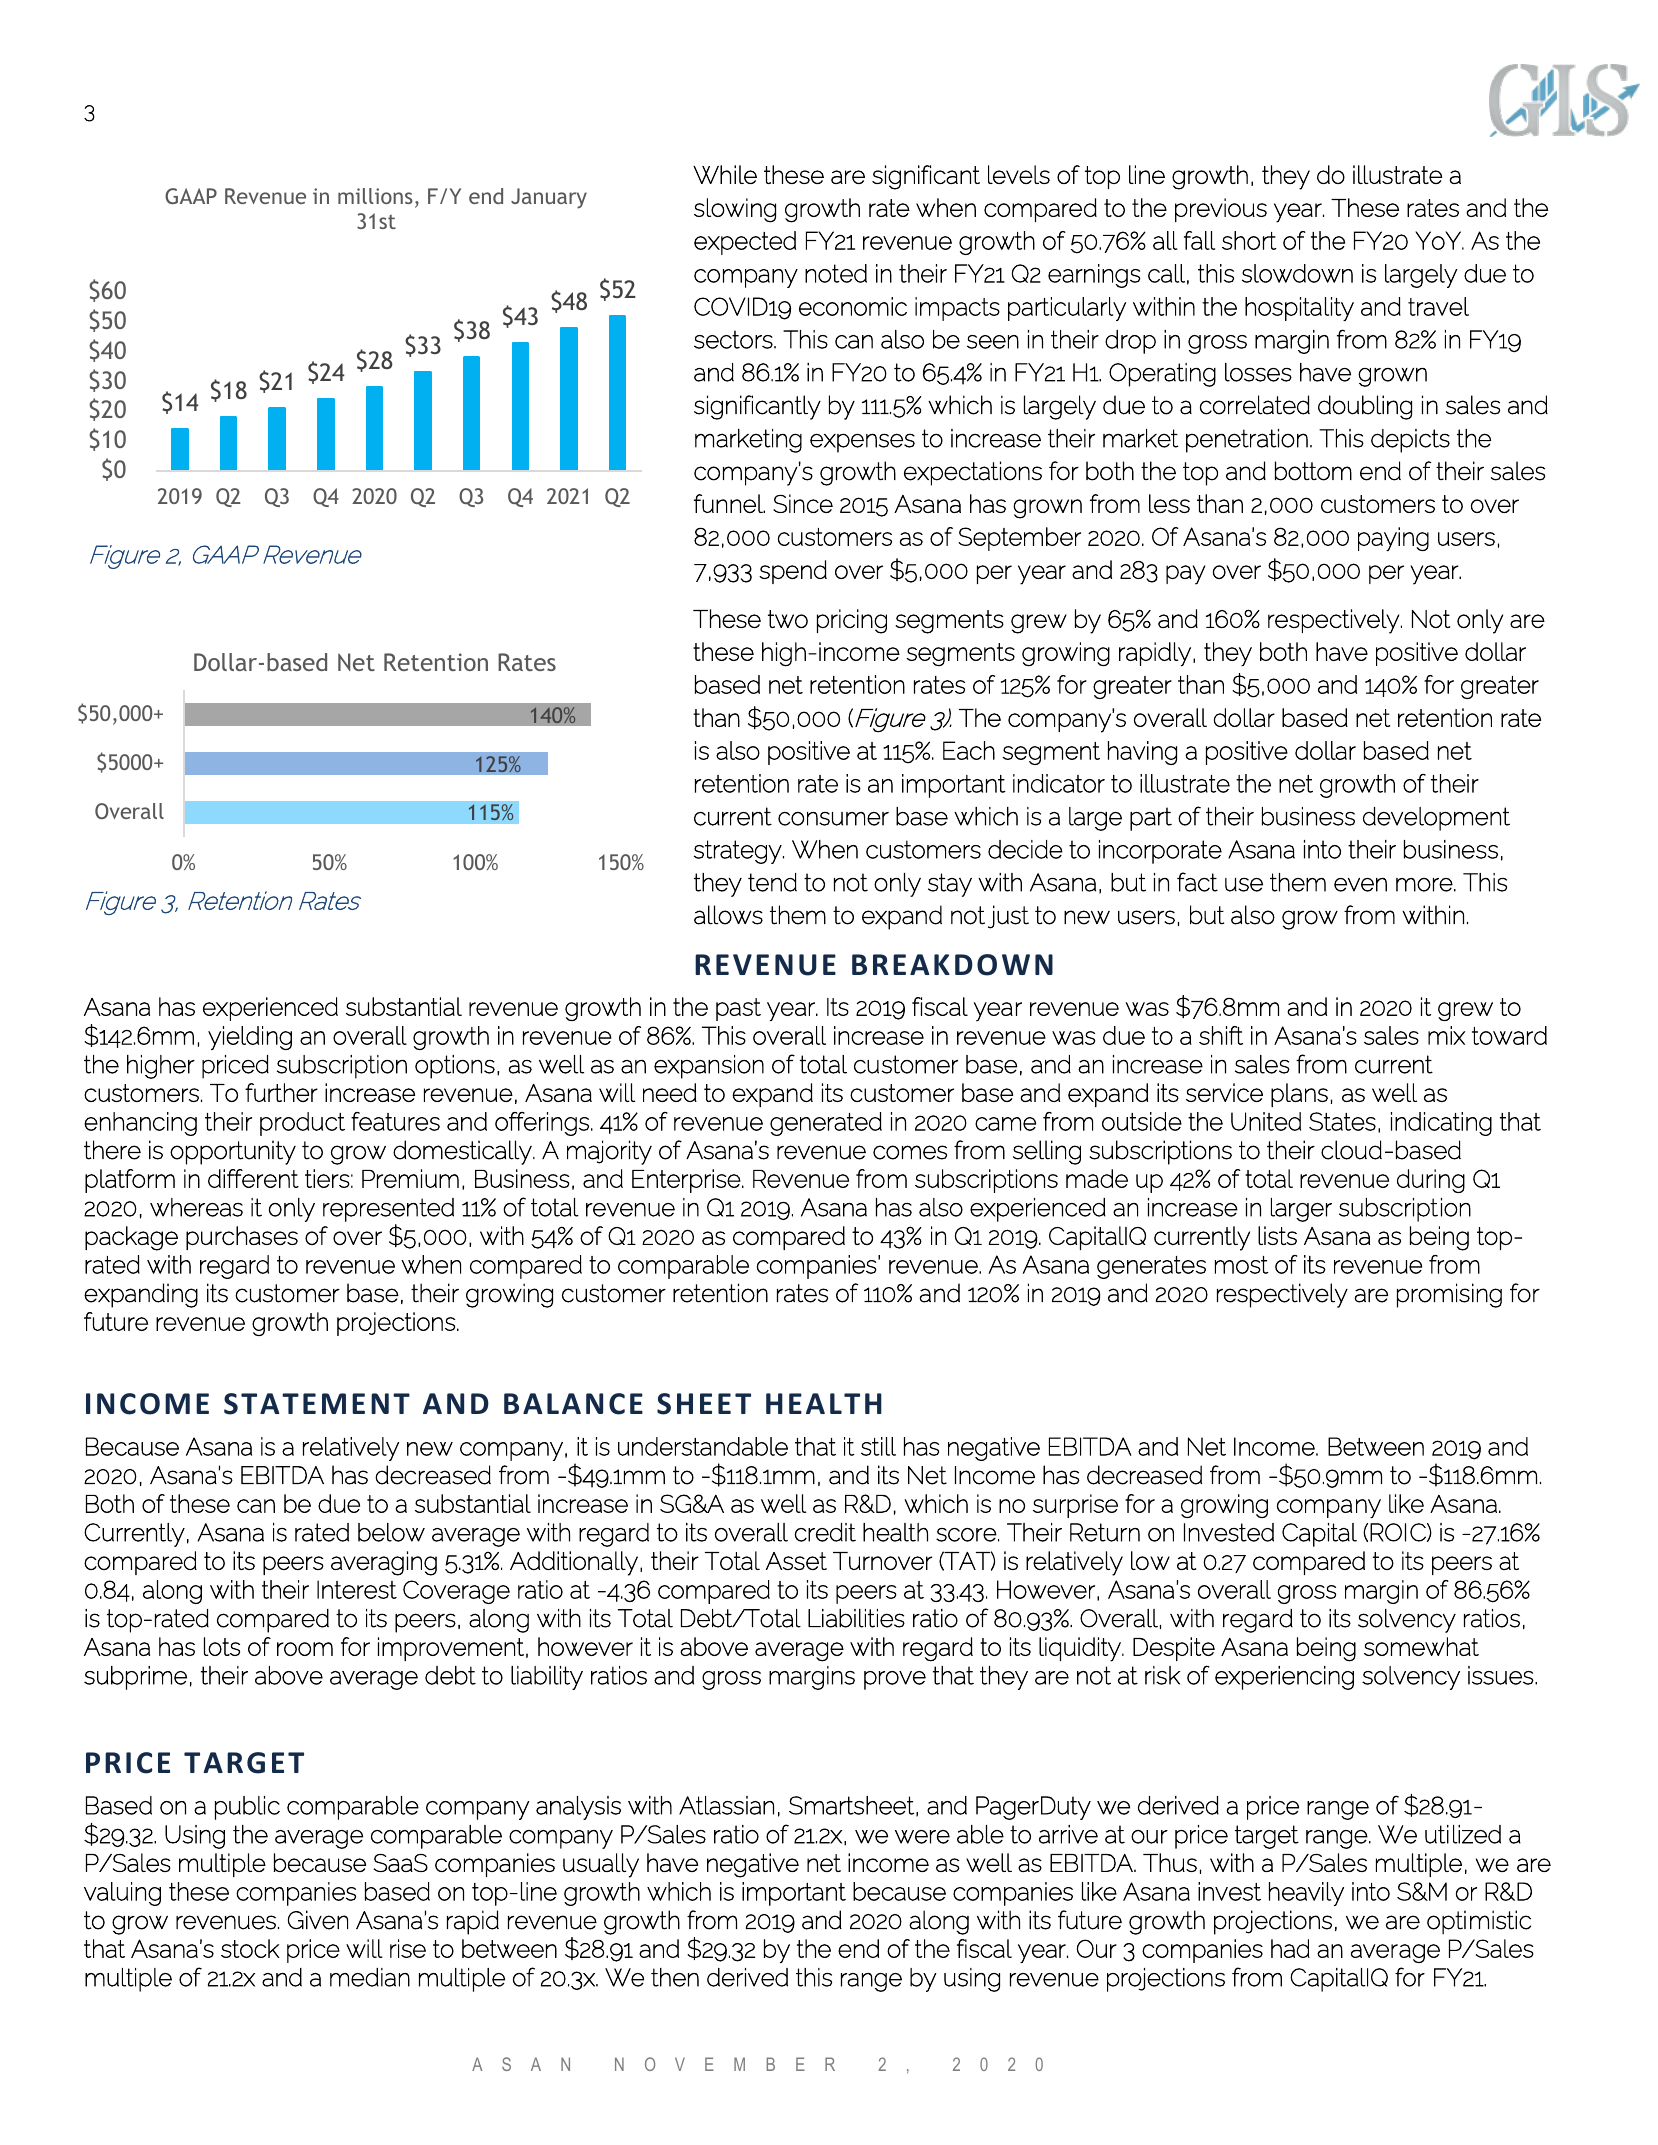 The height and width of the image is (2145, 1658). What do you see at coordinates (375, 196) in the image?
I see `millions` at bounding box center [375, 196].
